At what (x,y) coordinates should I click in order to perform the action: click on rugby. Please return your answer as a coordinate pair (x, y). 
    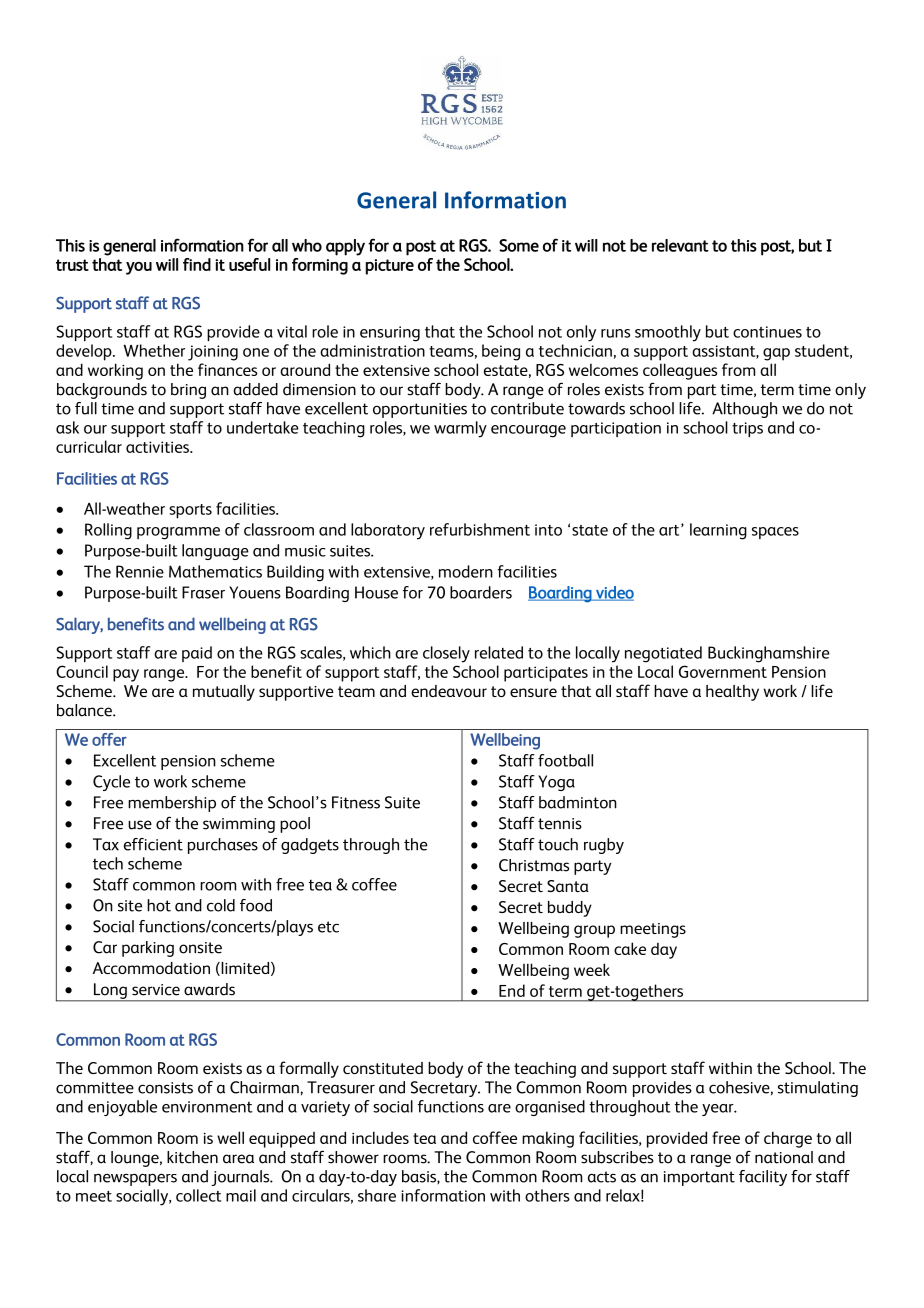
    Looking at the image, I should click on (604, 846).
